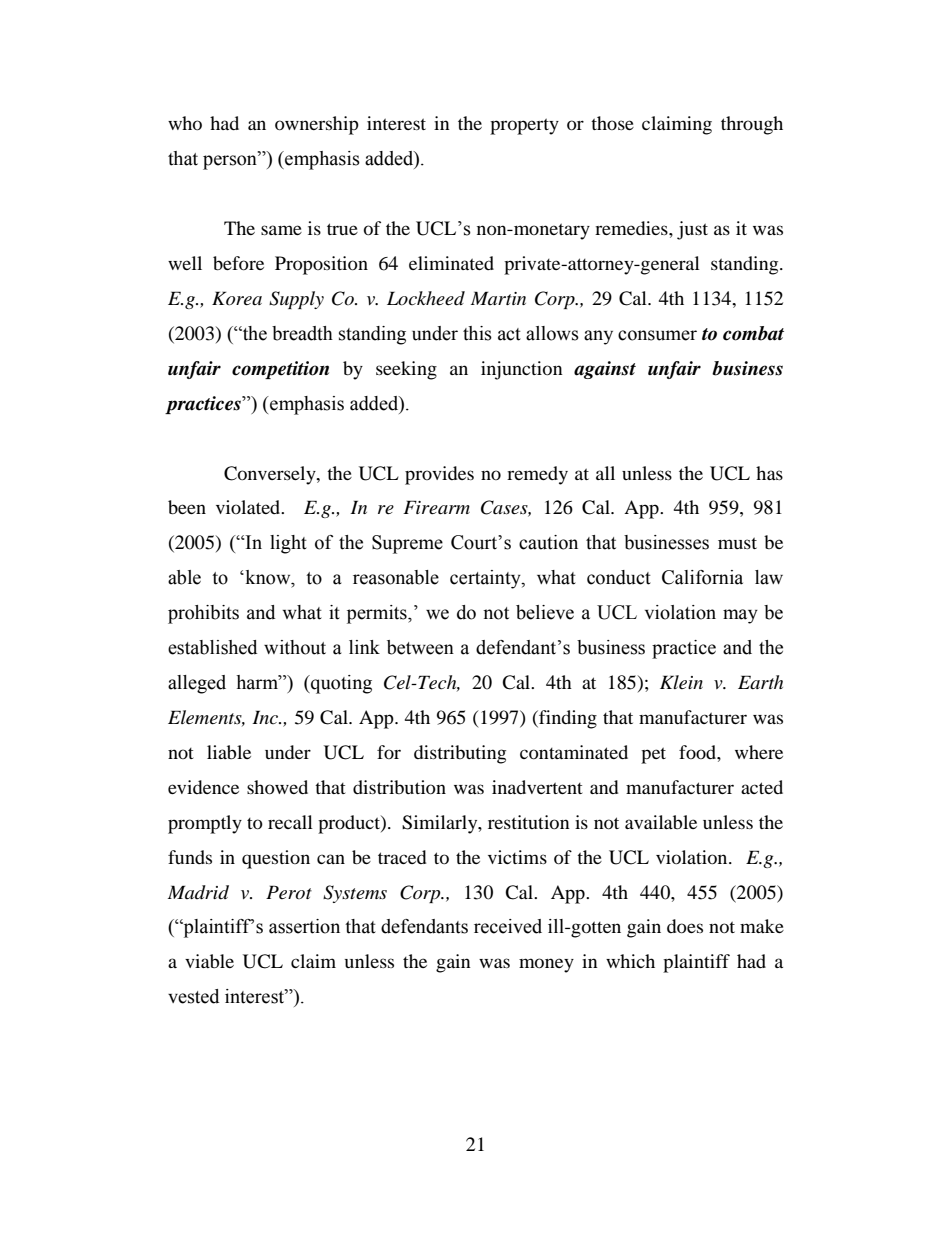  I want to click on vested, so click(193, 996).
